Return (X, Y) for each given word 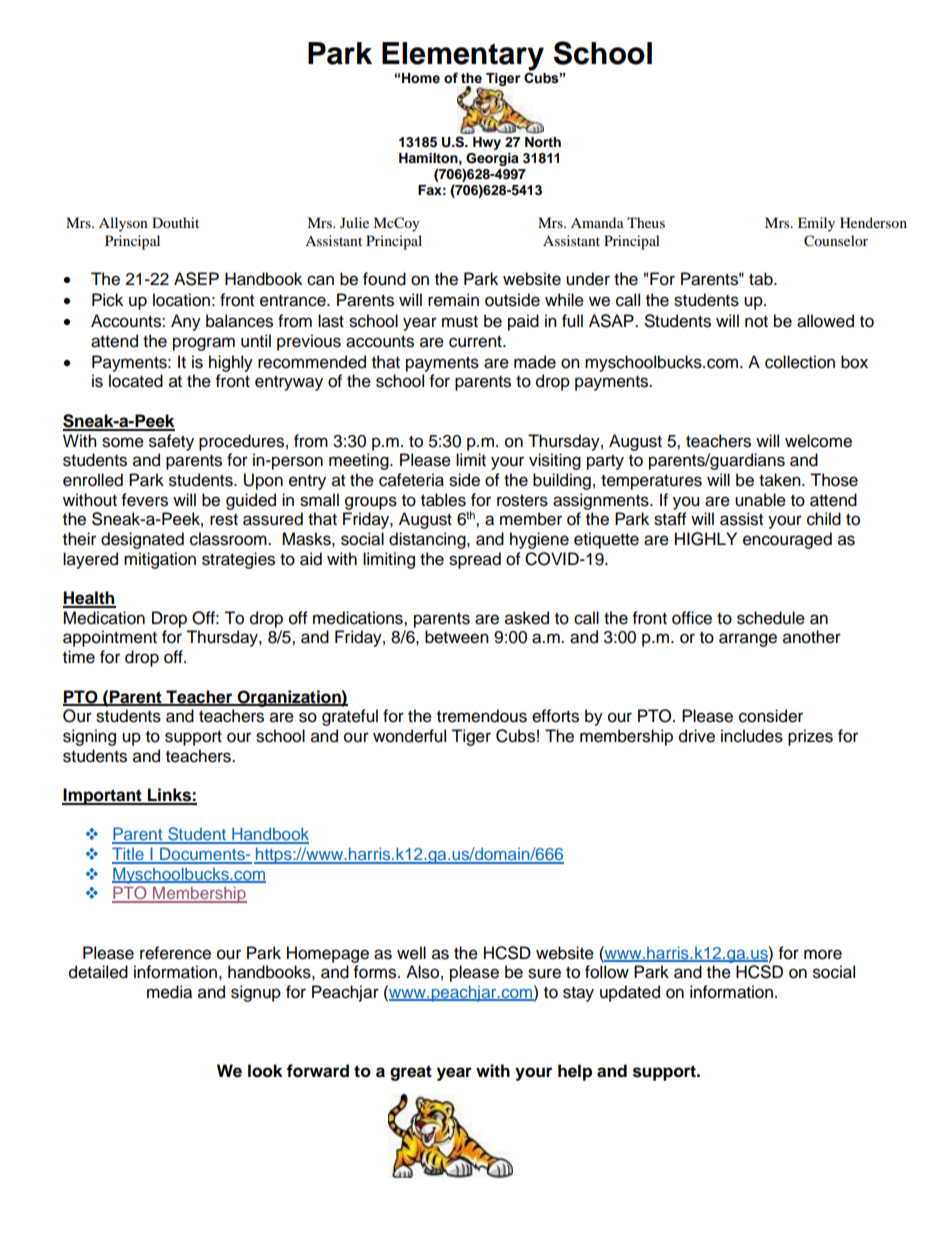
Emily (816, 224)
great (411, 1073)
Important (103, 796)
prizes (810, 737)
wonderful (409, 736)
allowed (825, 321)
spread (475, 560)
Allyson (123, 224)
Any (186, 322)
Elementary (463, 56)
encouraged (787, 540)
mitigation (160, 560)
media (169, 992)
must (460, 322)
